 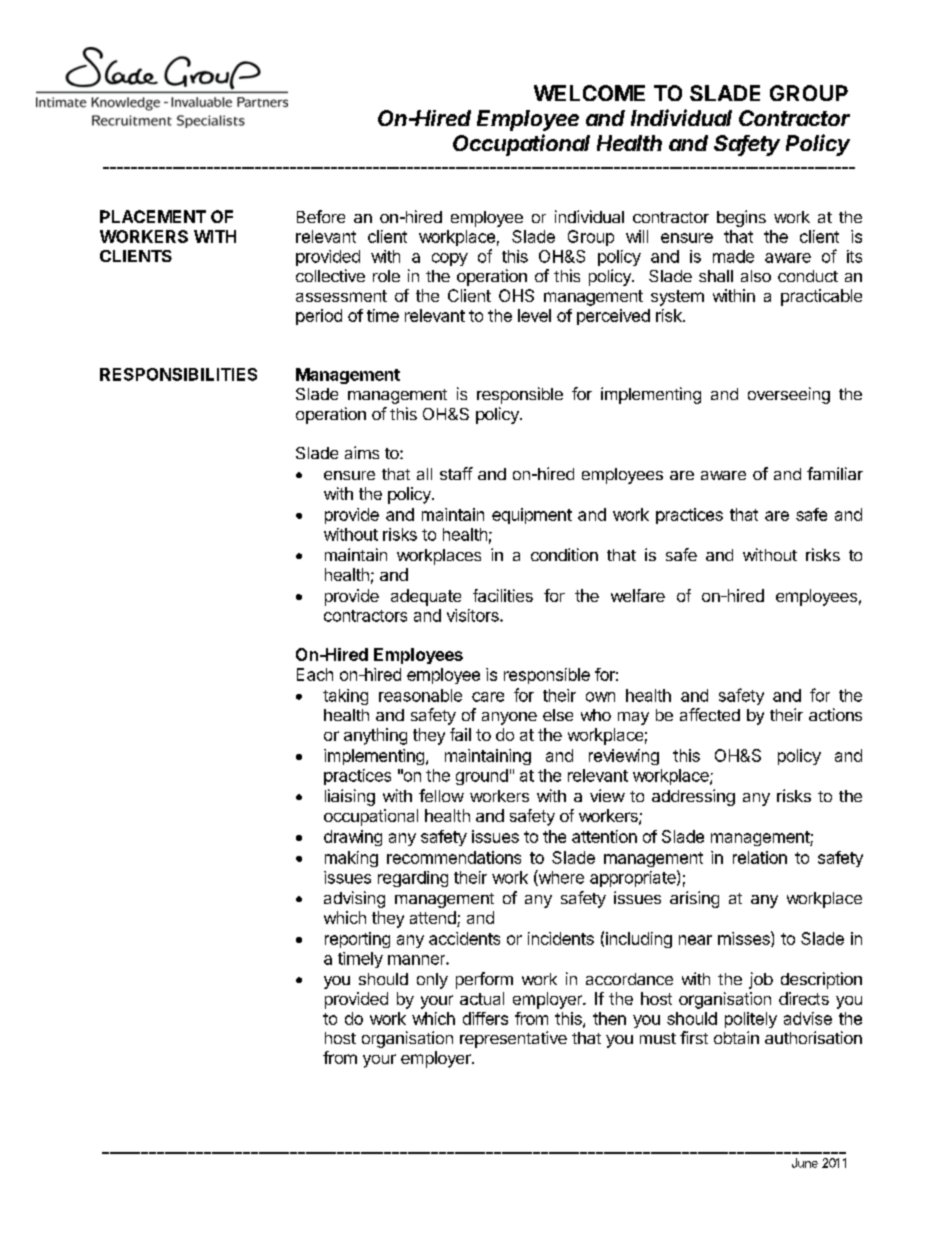 I want to click on staff, so click(x=456, y=473).
